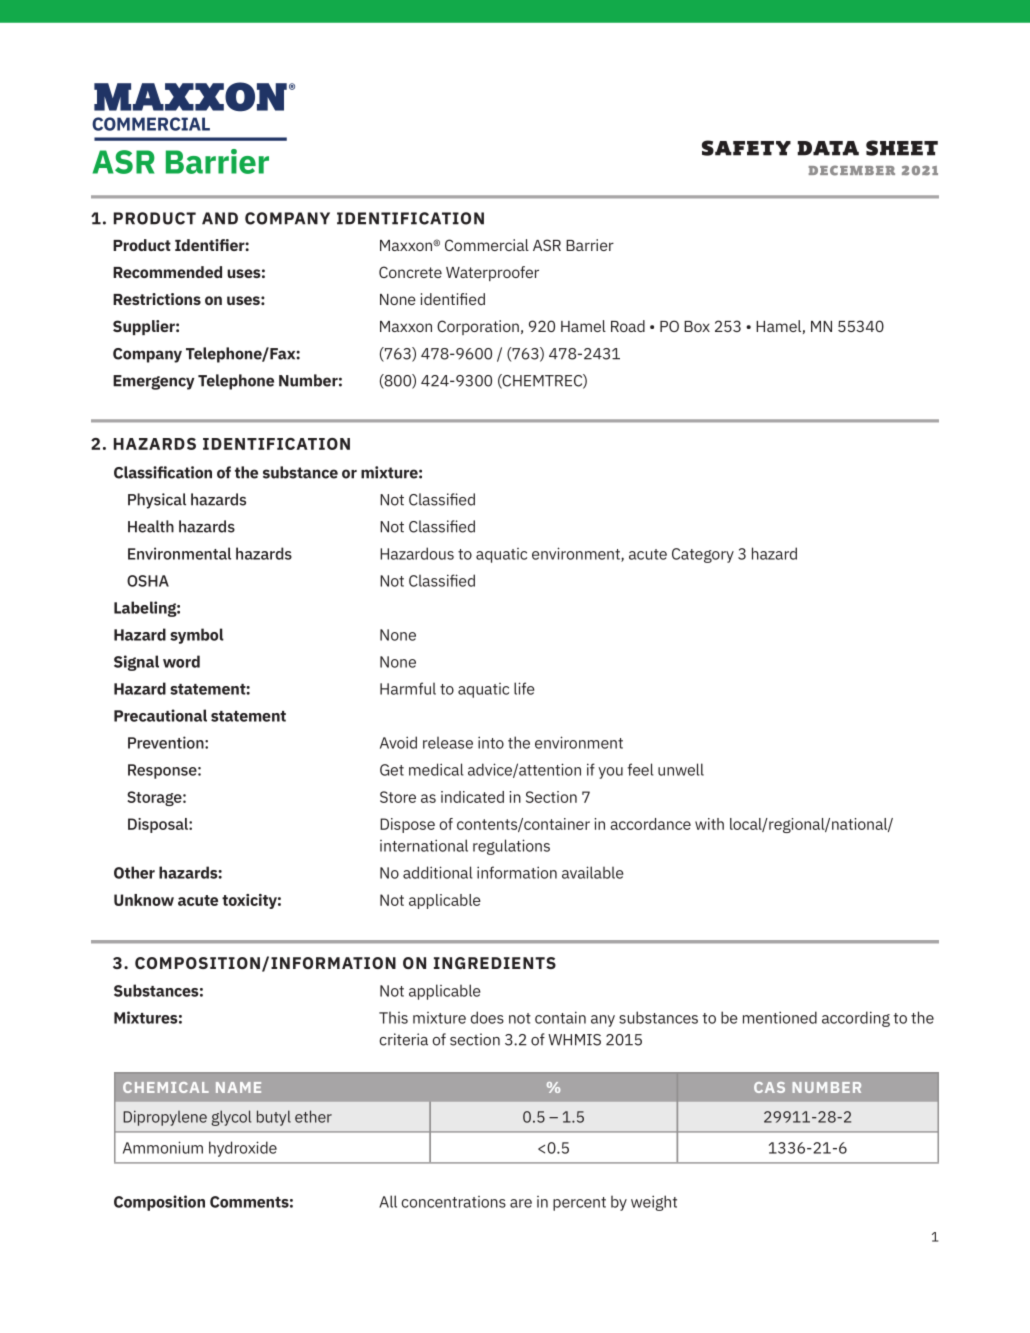 The image size is (1030, 1333). I want to click on life, so click(524, 688).
